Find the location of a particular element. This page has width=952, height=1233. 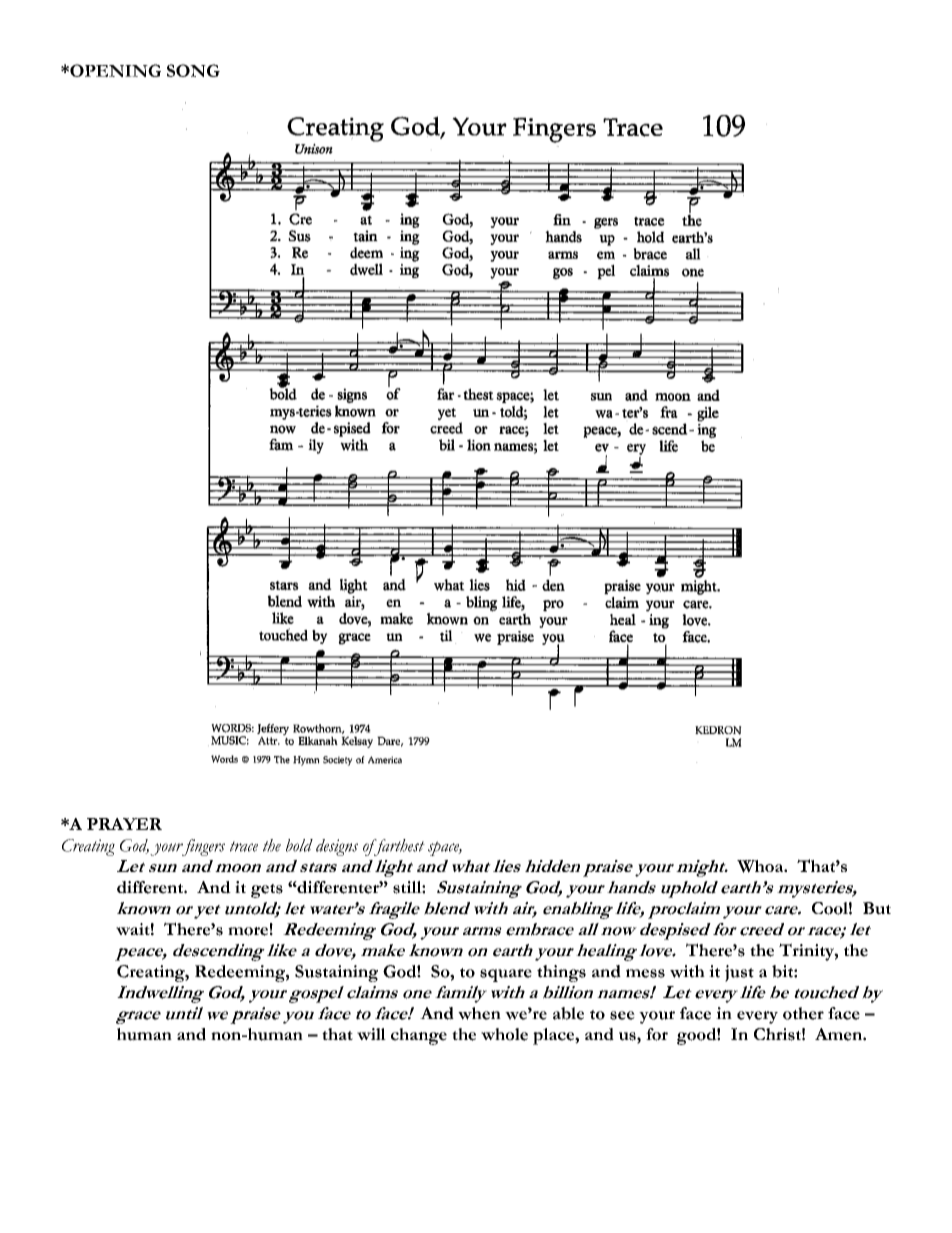

square is located at coordinates (506, 975).
